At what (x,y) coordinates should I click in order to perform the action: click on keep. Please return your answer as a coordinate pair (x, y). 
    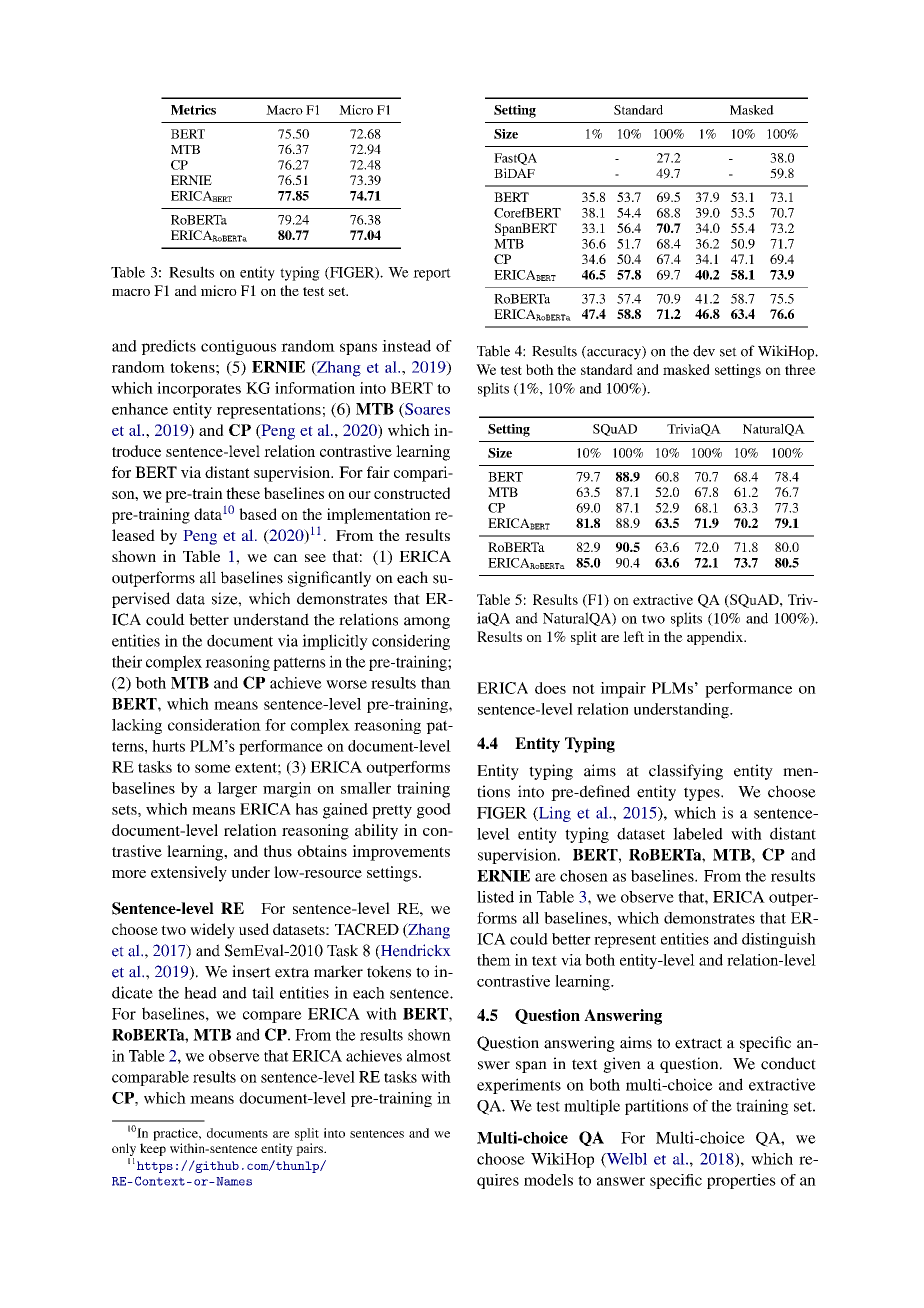
    Looking at the image, I should click on (153, 1149).
